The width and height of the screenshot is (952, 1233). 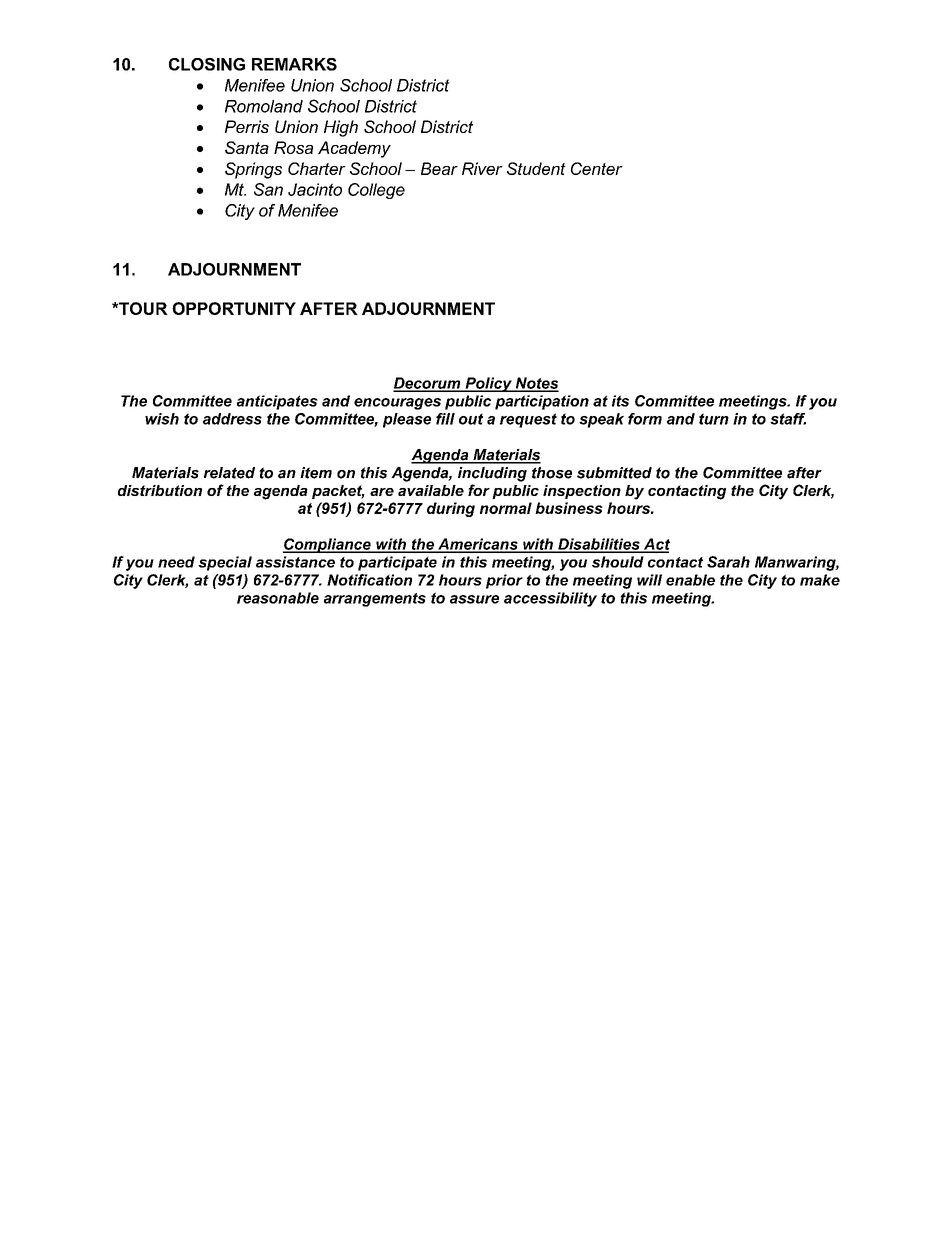 I want to click on Center, so click(x=597, y=168).
